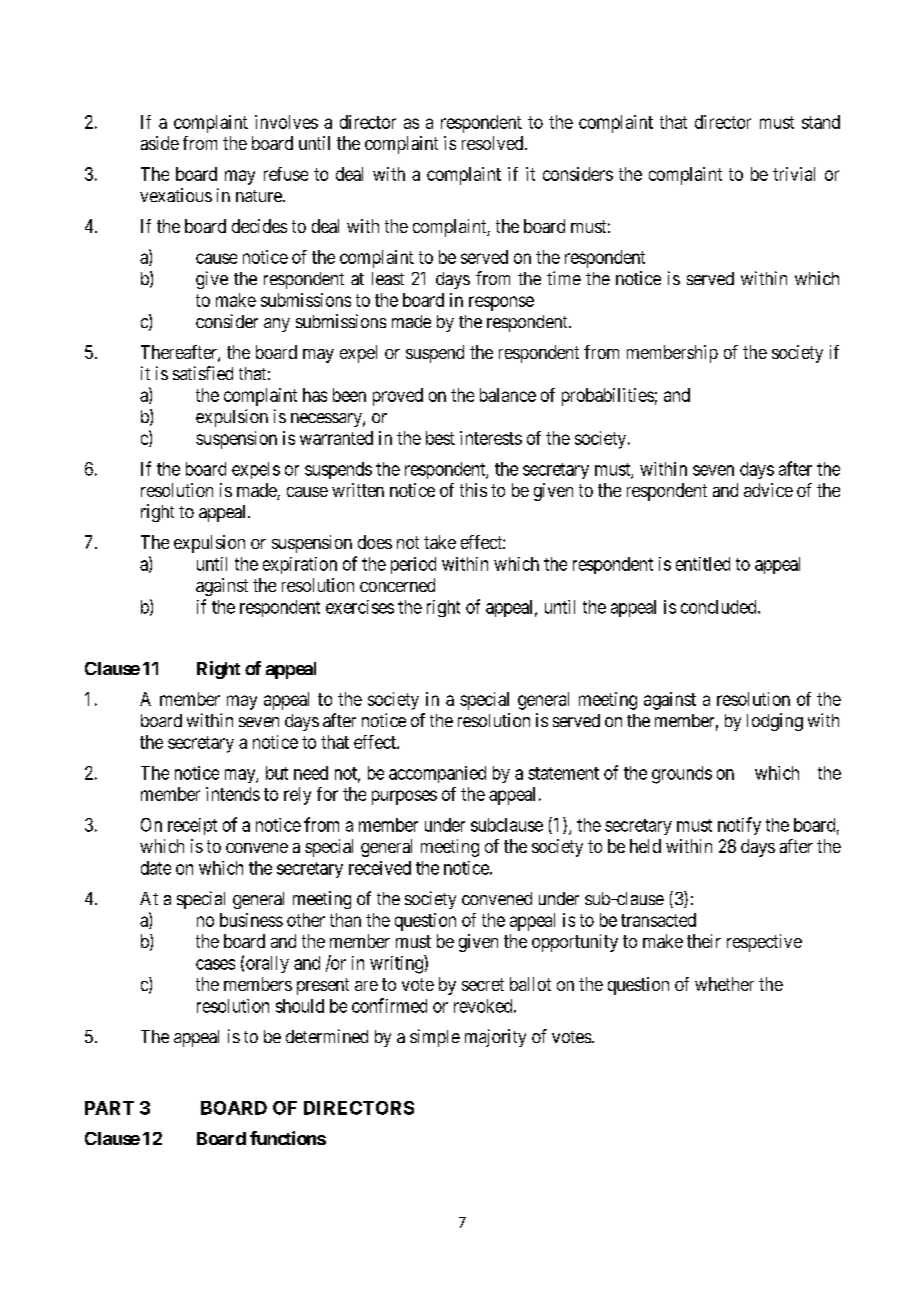  I want to click on aside, so click(160, 143).
